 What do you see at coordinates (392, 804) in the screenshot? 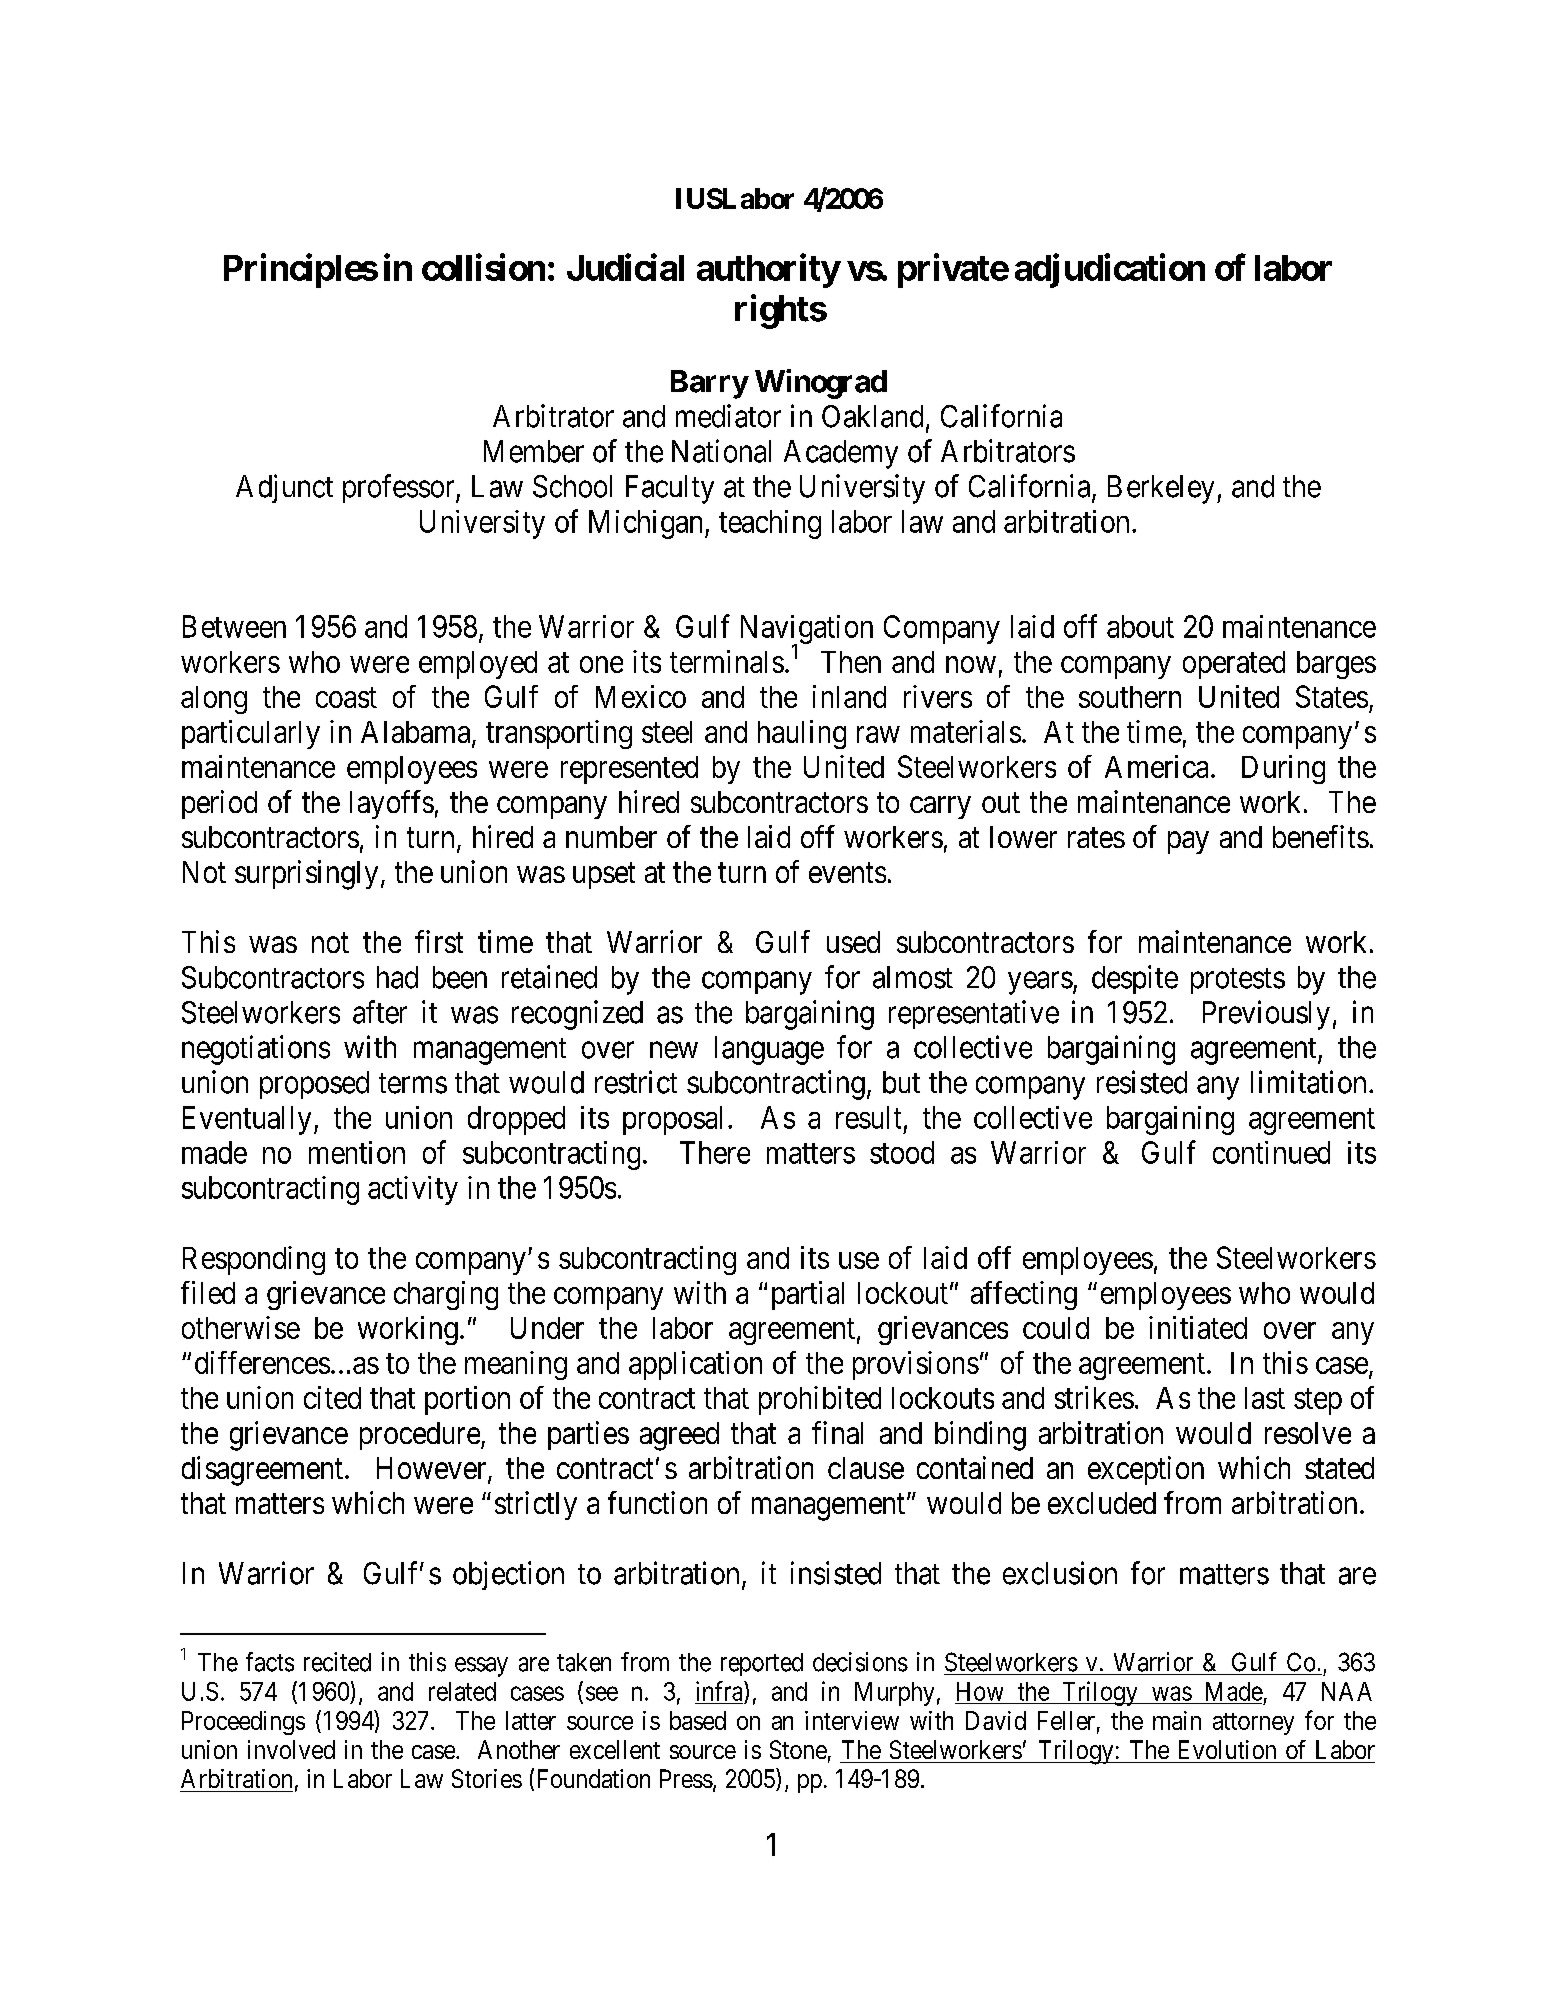
I see `layoffs` at bounding box center [392, 804].
